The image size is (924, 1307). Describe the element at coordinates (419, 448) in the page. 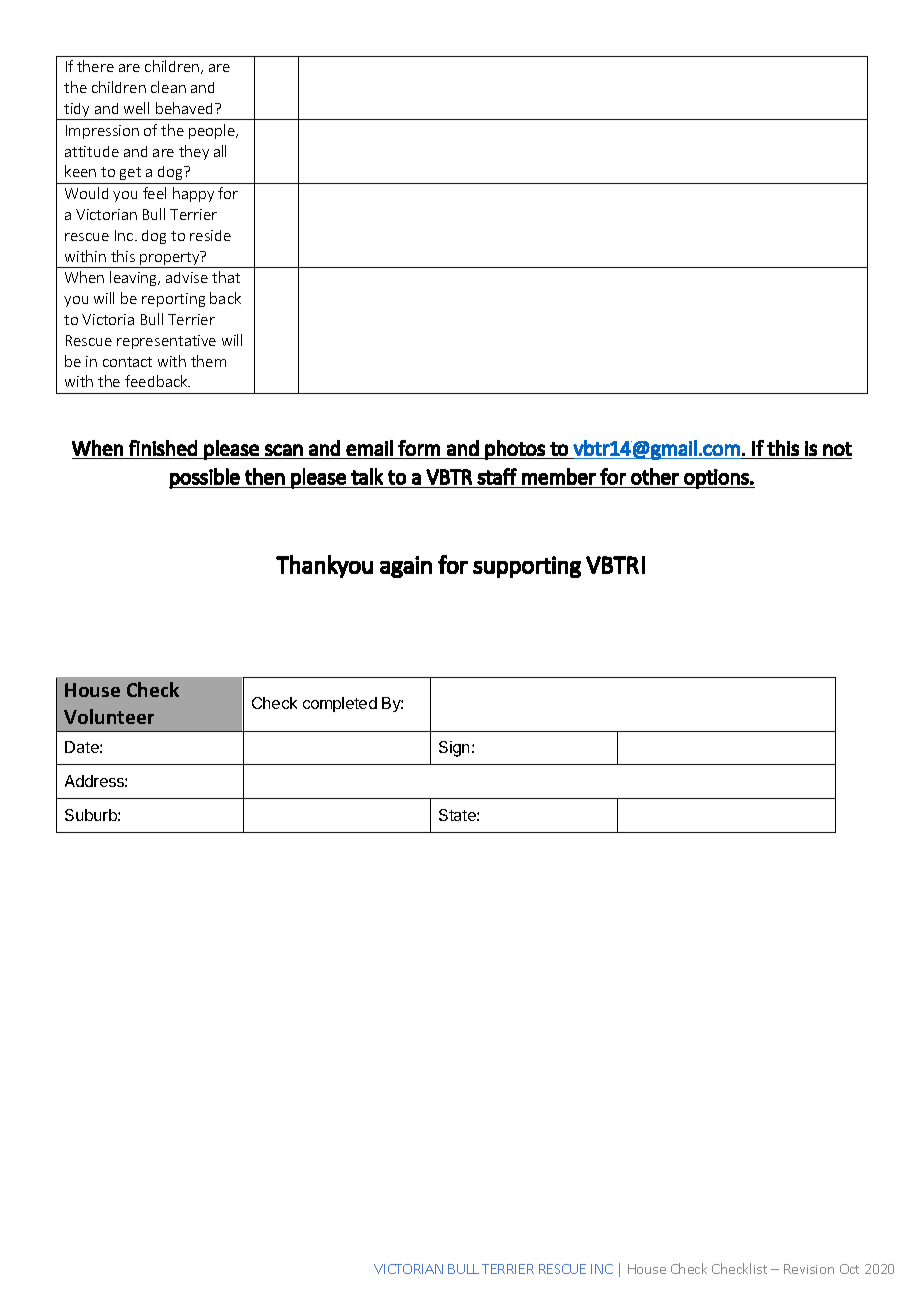

I see `form` at that location.
